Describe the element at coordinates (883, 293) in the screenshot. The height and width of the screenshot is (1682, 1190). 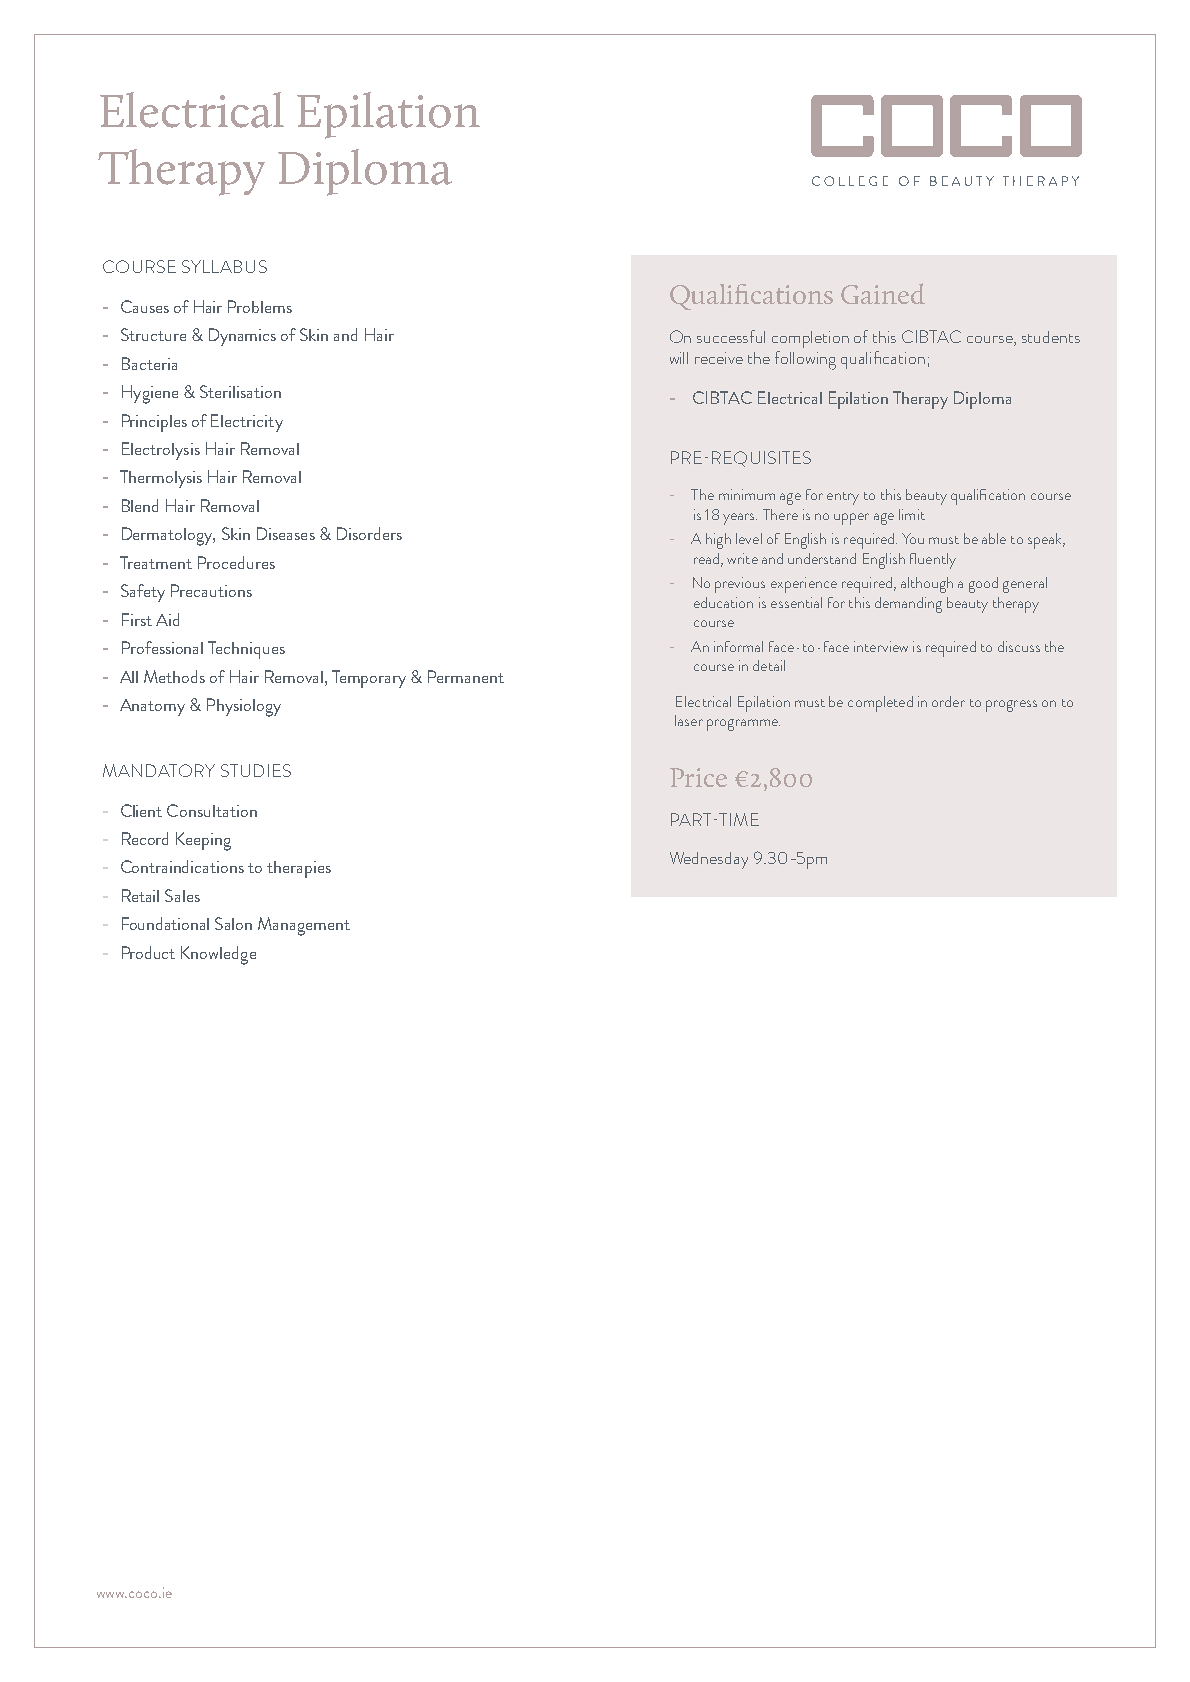
I see `Gained` at that location.
